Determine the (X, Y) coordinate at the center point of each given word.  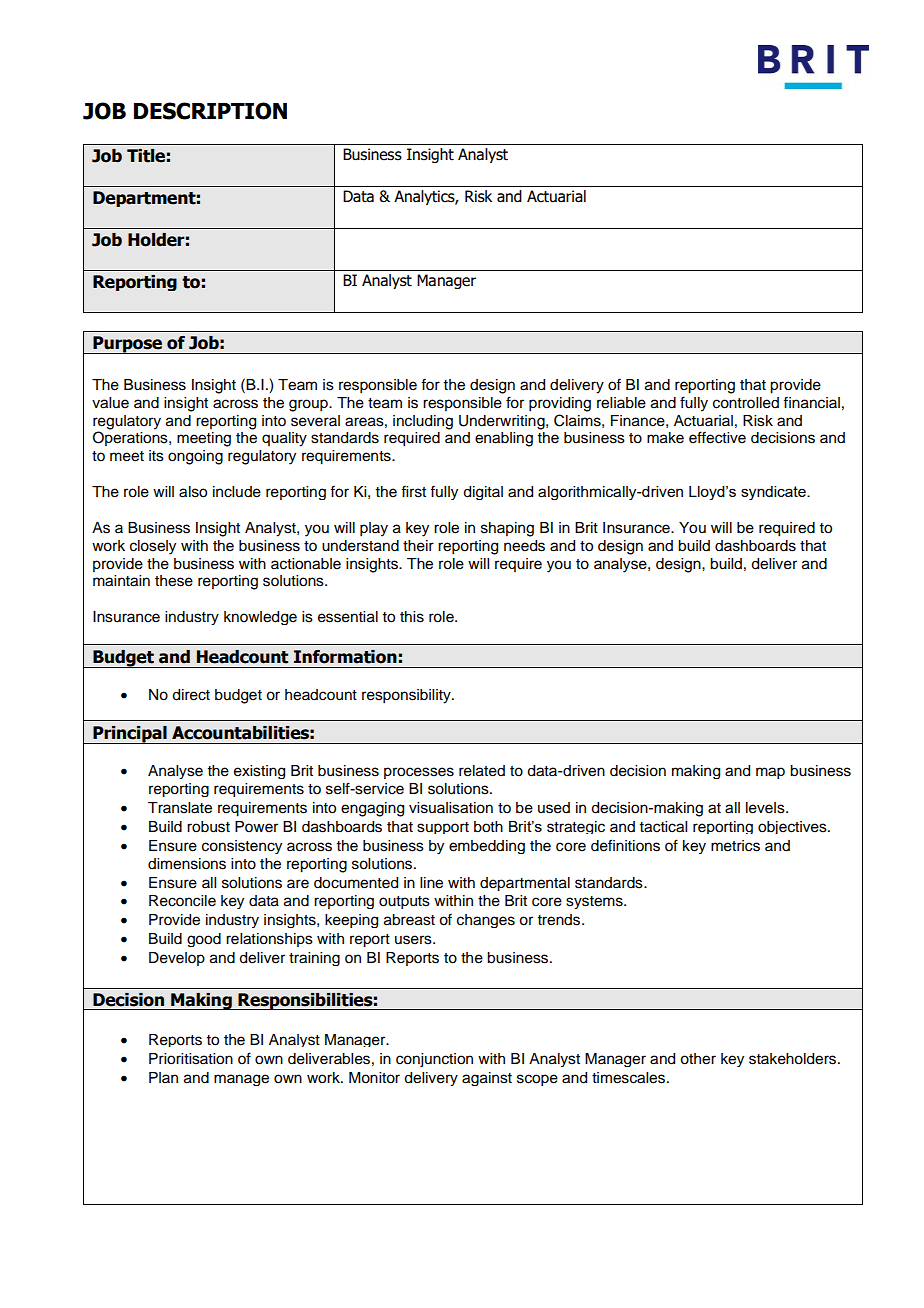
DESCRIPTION (210, 111)
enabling (504, 439)
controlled (746, 403)
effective (717, 437)
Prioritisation (191, 1059)
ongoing (195, 457)
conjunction (434, 1060)
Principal (130, 735)
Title (146, 156)
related (482, 771)
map (770, 773)
